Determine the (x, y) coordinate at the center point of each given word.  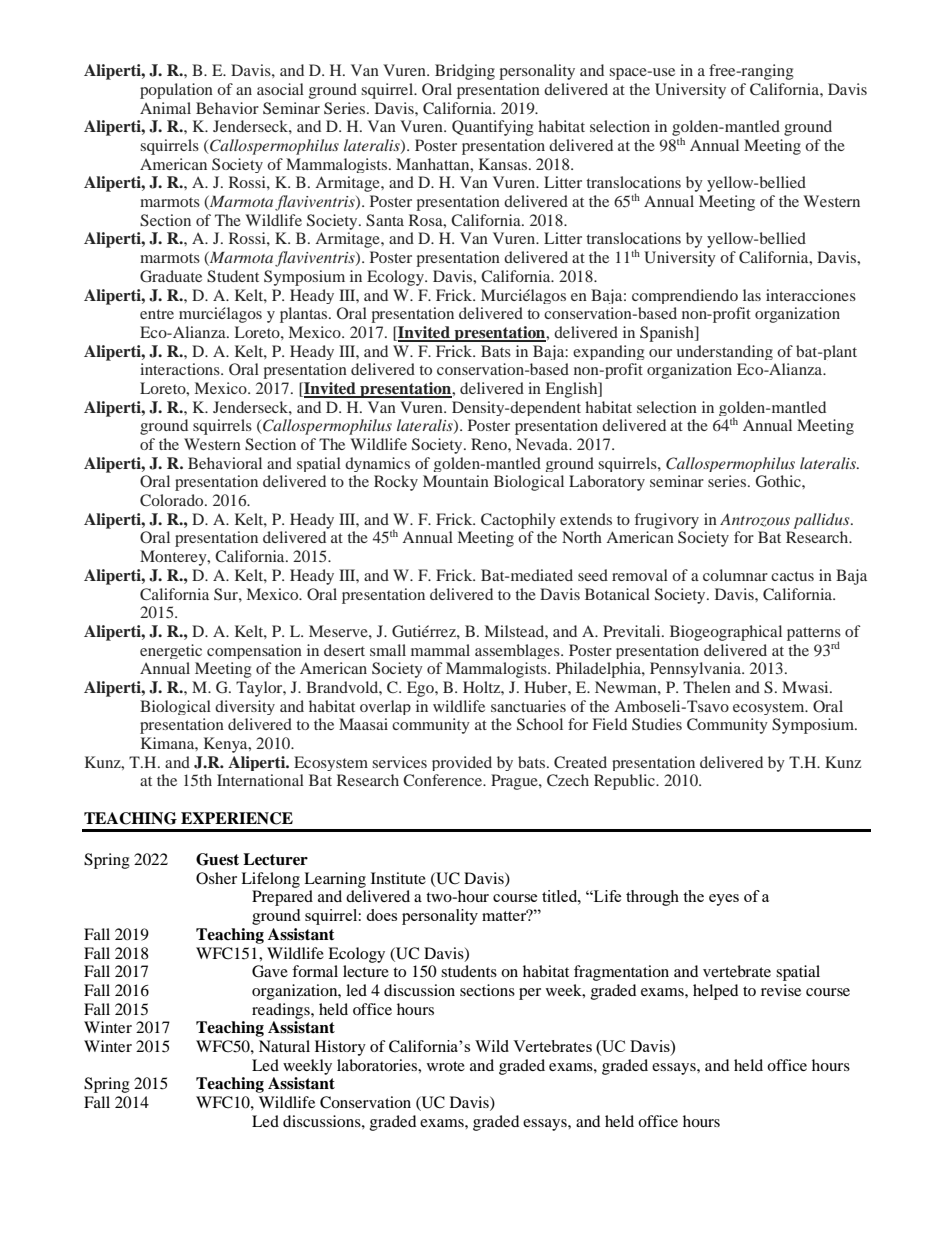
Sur (227, 594)
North (582, 537)
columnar (735, 575)
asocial (280, 89)
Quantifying (493, 128)
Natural (284, 1046)
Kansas (503, 164)
